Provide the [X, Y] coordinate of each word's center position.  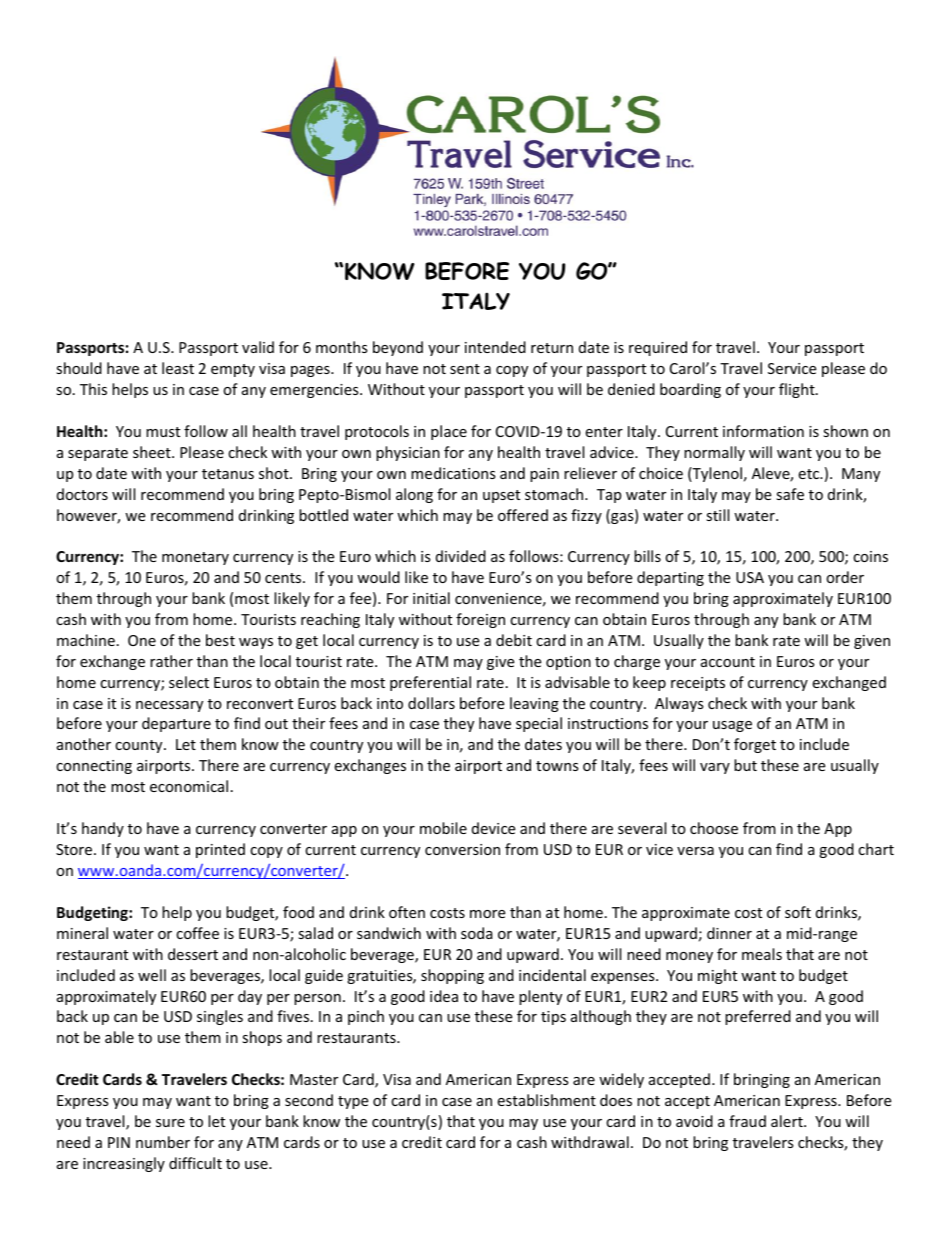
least [178, 368]
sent [465, 369]
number [163, 1142]
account [728, 662]
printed [220, 850]
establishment [546, 1100]
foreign [480, 620]
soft [798, 912]
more [487, 914]
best [220, 640]
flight [798, 390]
